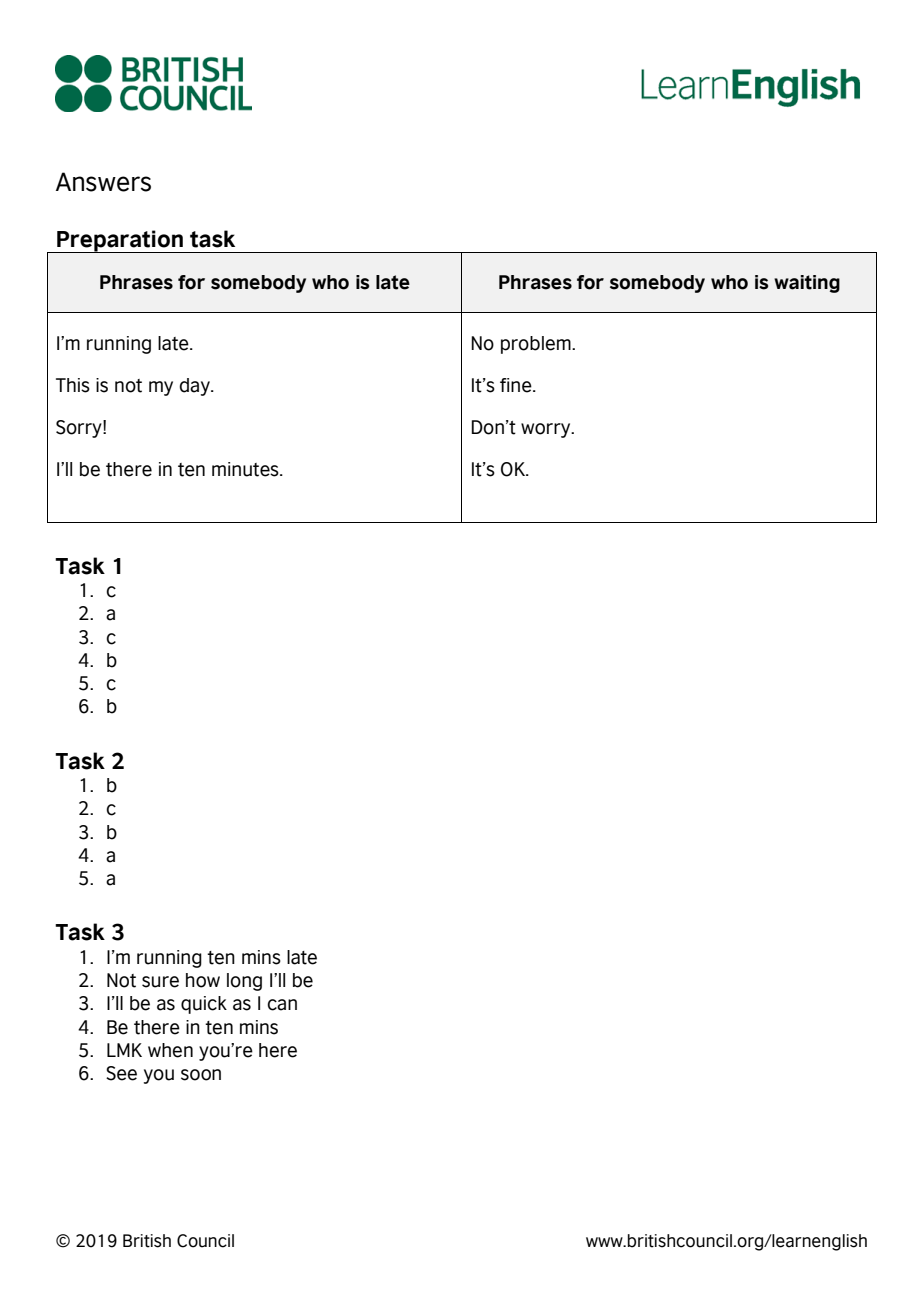 This image has width=924, height=1307. Describe the element at coordinates (120, 241) in the image. I see `Preparation` at that location.
